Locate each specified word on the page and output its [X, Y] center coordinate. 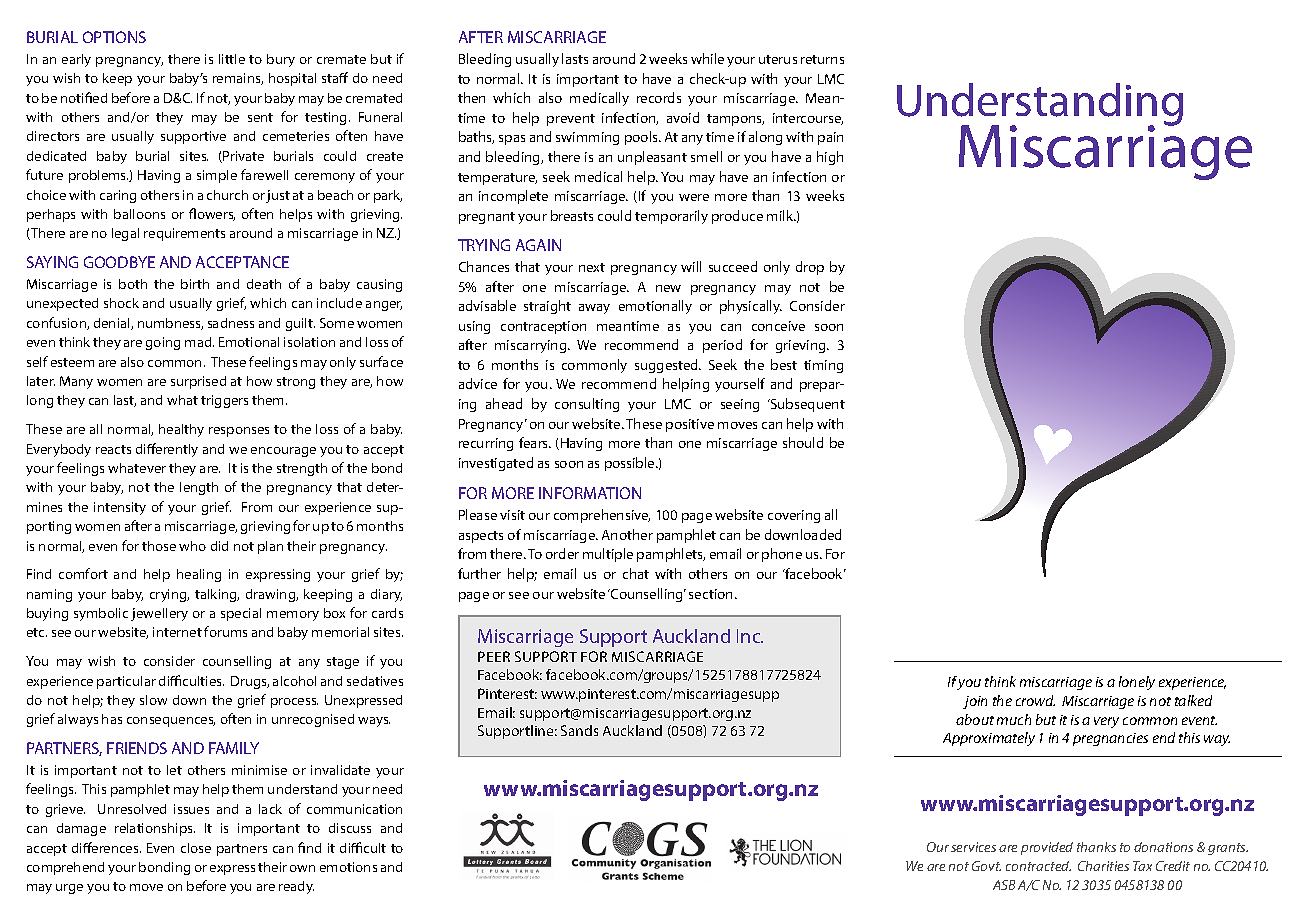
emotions [348, 867]
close [196, 848]
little [232, 59]
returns [822, 59]
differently [167, 450]
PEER [494, 656]
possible [631, 464]
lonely [1137, 683]
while [707, 58]
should [803, 442]
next [592, 267]
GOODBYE [119, 262]
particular [126, 682]
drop [810, 268]
